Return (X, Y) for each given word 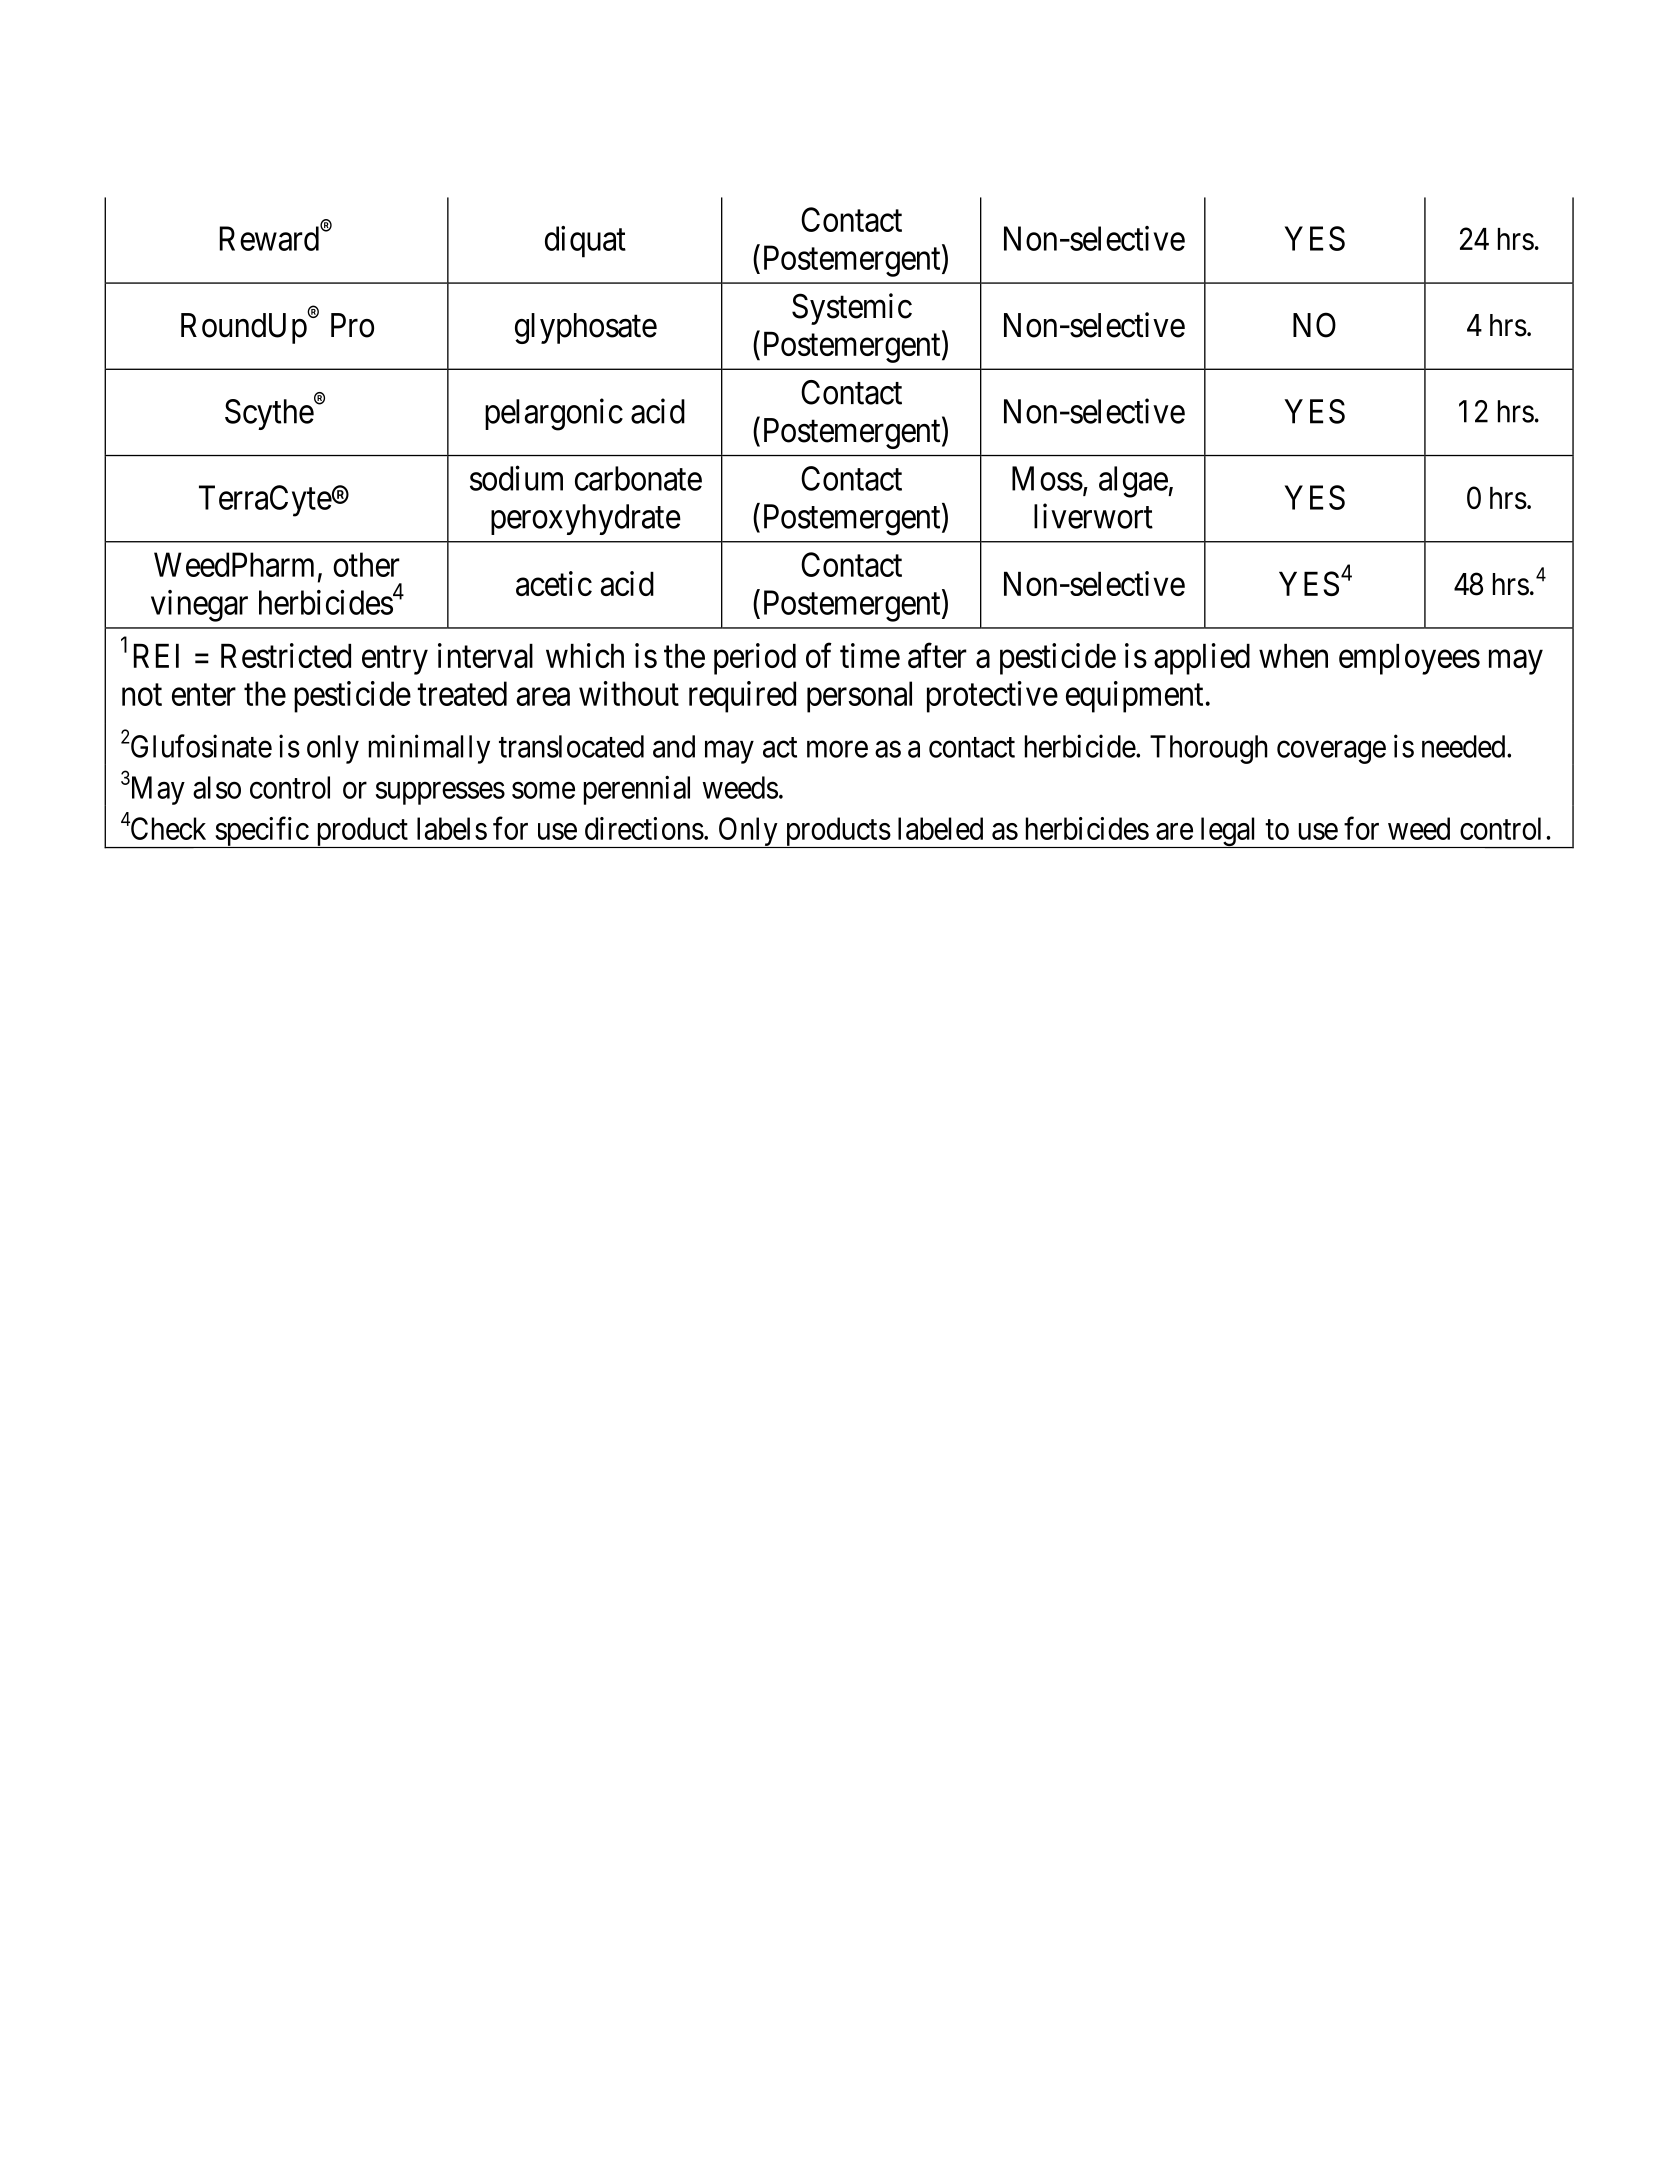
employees (1409, 659)
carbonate (638, 478)
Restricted (286, 655)
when (1293, 656)
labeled (940, 828)
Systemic (852, 309)
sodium (516, 478)
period (755, 659)
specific (261, 832)
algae (1134, 482)
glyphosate (586, 328)
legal (1229, 832)
